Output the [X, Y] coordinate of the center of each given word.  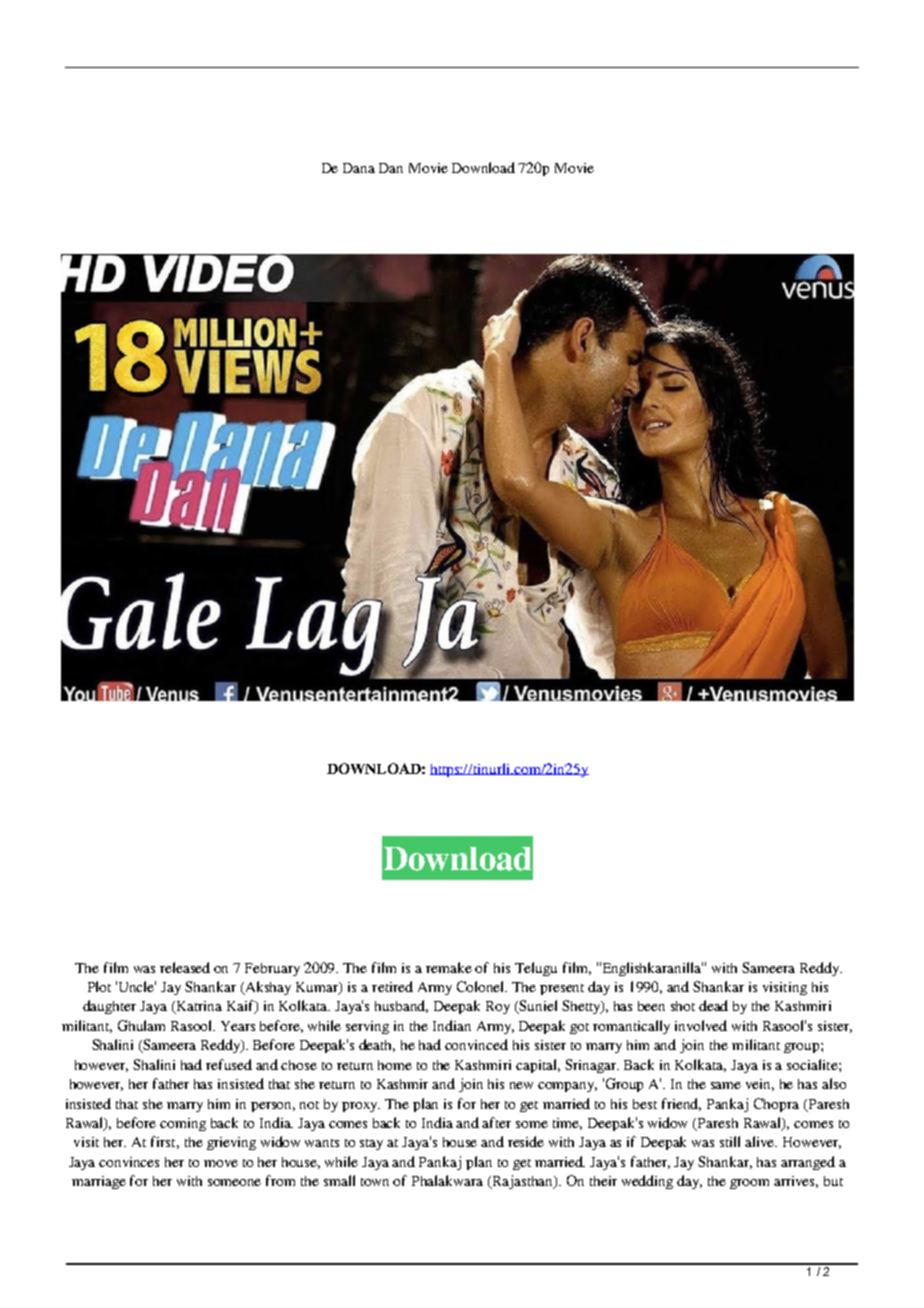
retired [392, 986]
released [185, 967]
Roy [498, 1007]
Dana [359, 168]
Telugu [536, 969]
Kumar [318, 988]
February [272, 969]
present [562, 989]
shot [683, 1006]
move [221, 1163]
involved [701, 1025]
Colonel [482, 986]
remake [449, 967]
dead [713, 1005]
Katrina [198, 1007]
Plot [99, 986]
